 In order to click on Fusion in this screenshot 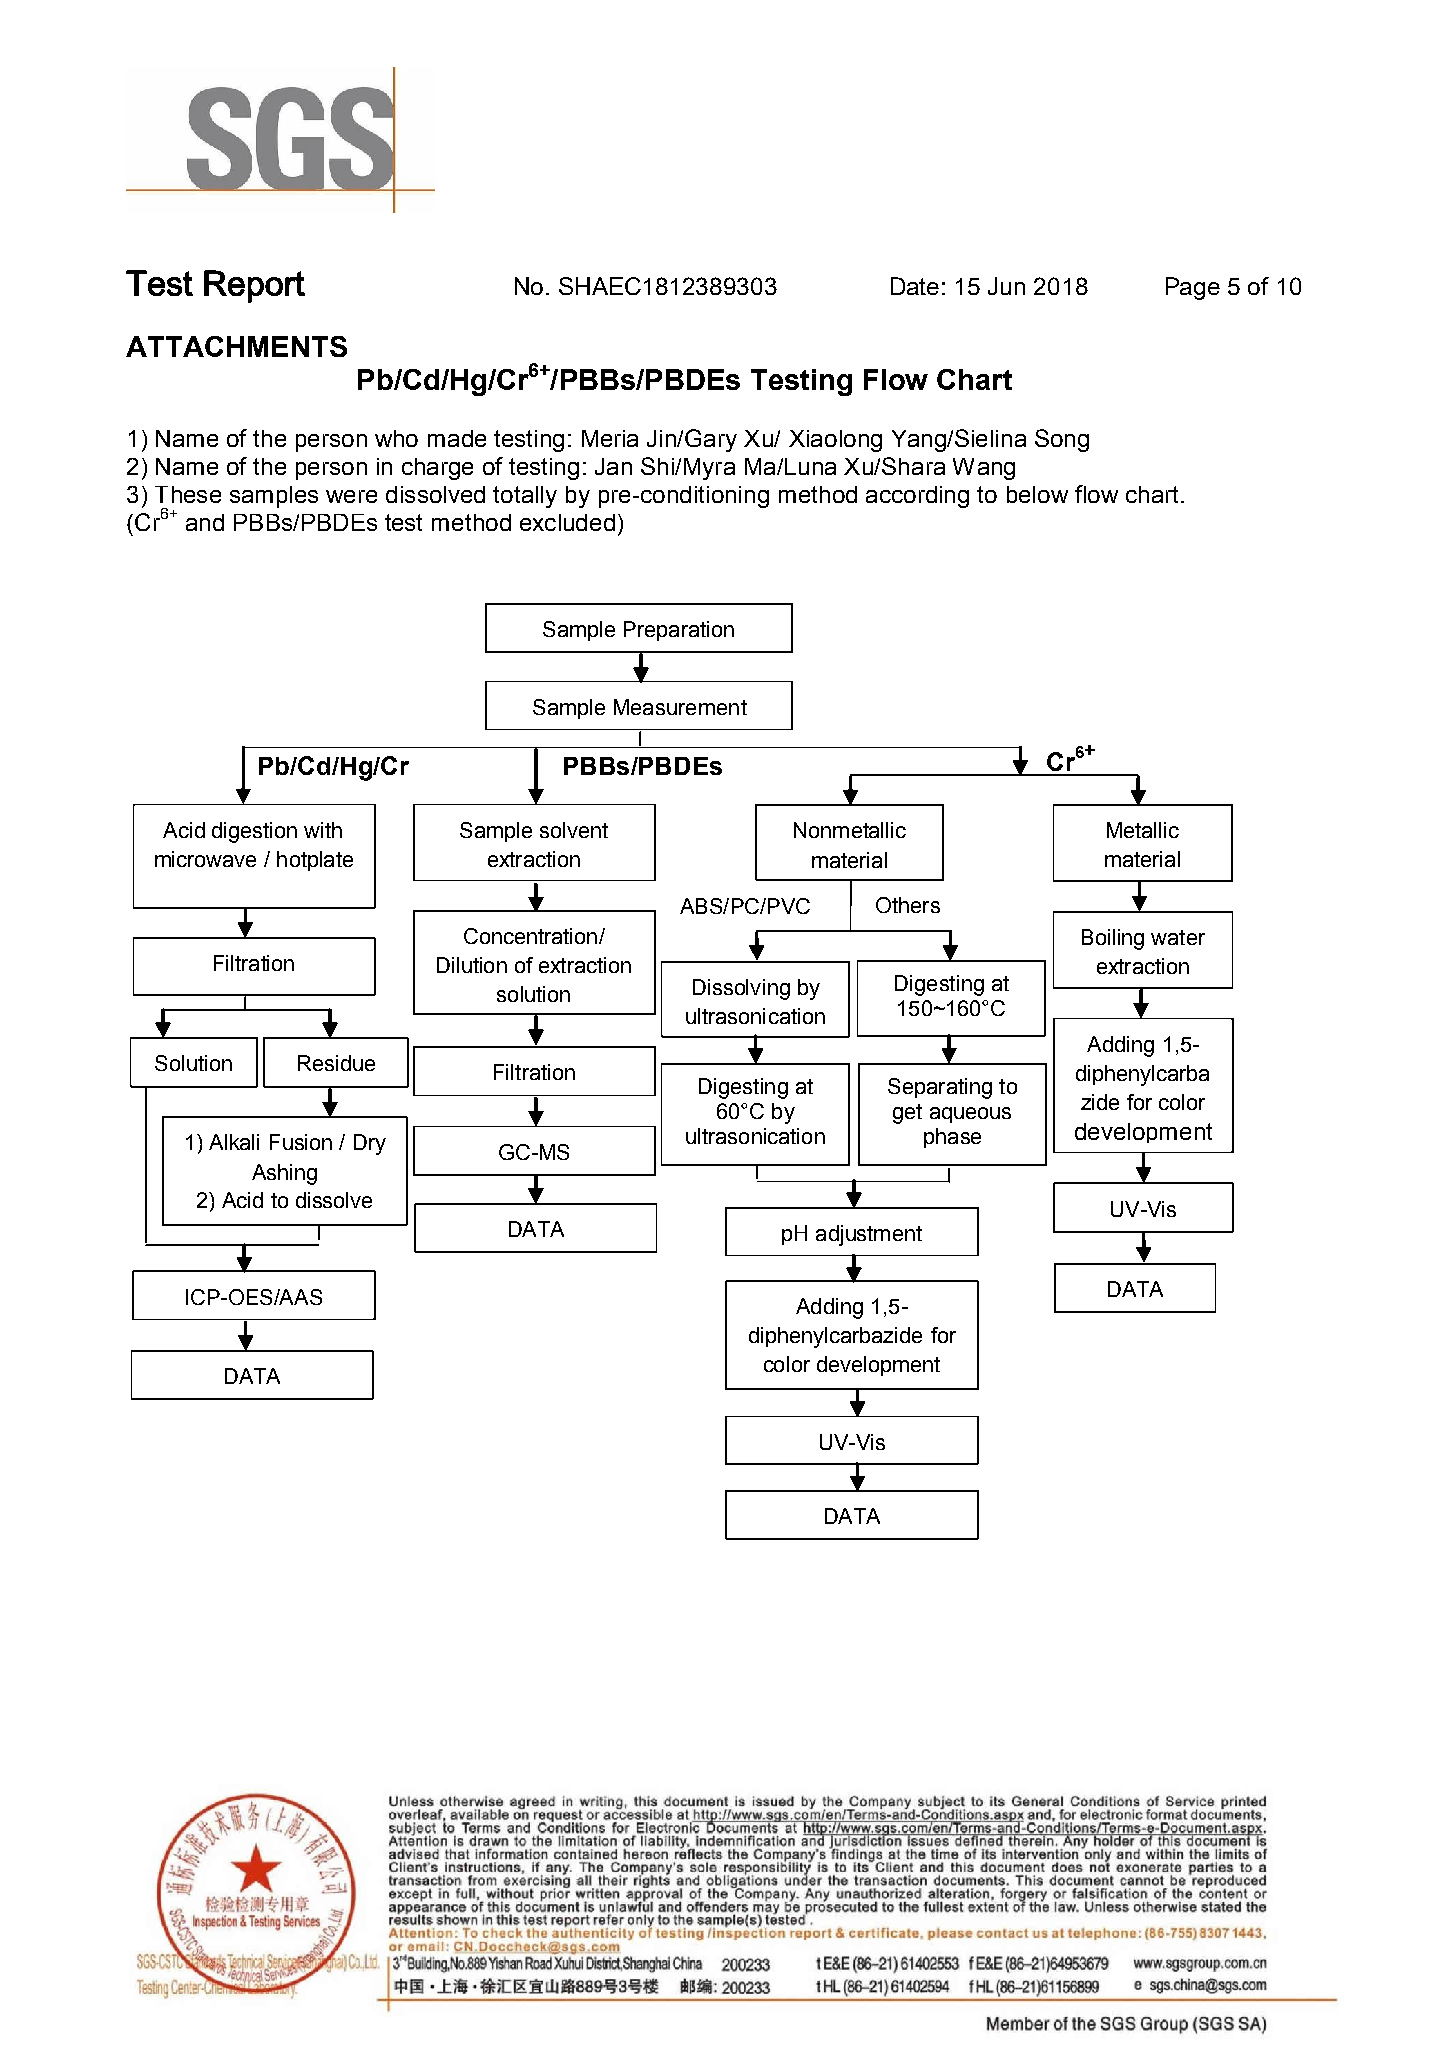, I will do `click(301, 1142)`.
